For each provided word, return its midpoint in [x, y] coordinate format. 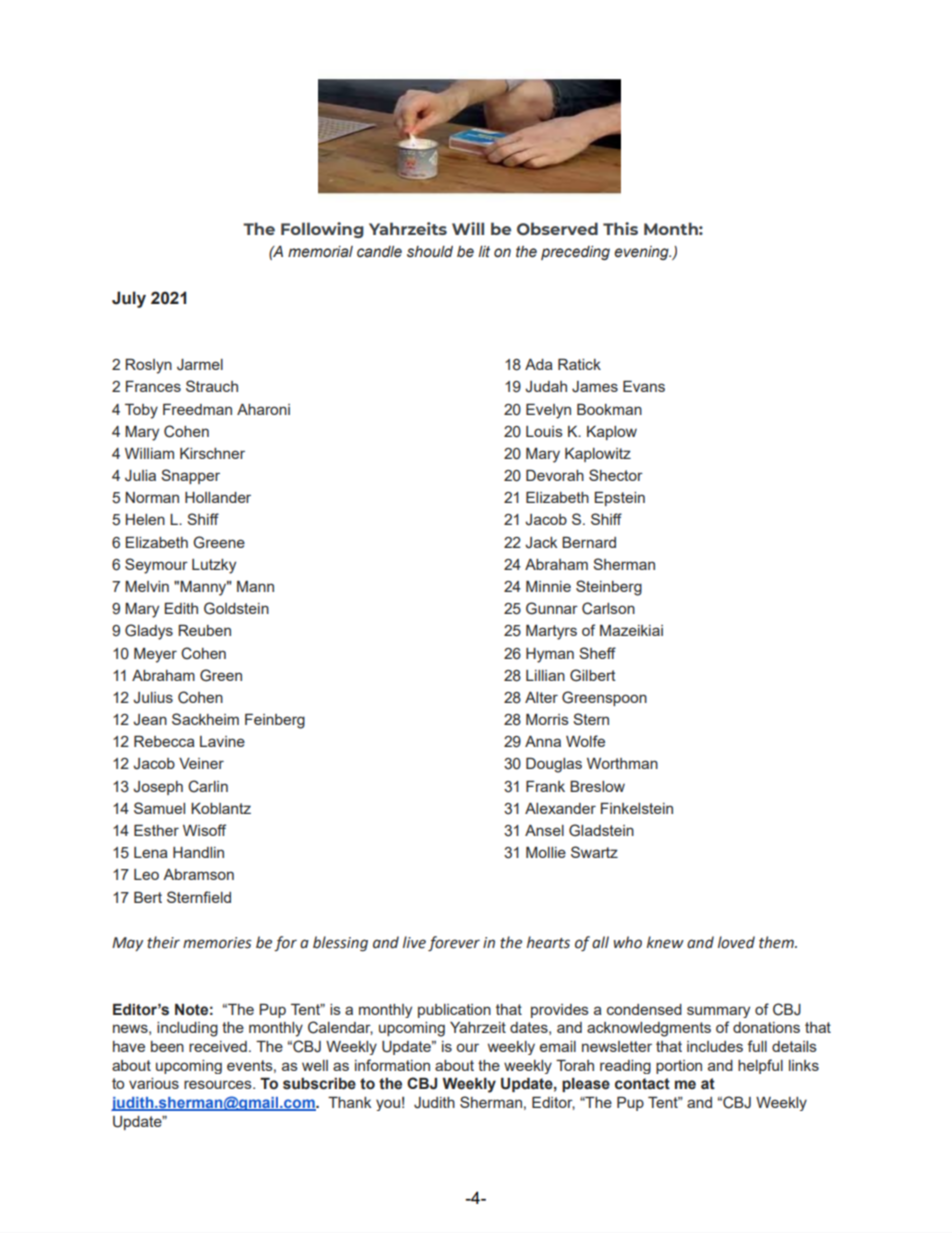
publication [454, 1011]
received [218, 1046]
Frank [545, 786]
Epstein [620, 498]
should [430, 252]
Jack [541, 543]
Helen [145, 519]
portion [679, 1067]
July [129, 299]
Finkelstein [637, 808]
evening [642, 253]
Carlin [208, 786]
